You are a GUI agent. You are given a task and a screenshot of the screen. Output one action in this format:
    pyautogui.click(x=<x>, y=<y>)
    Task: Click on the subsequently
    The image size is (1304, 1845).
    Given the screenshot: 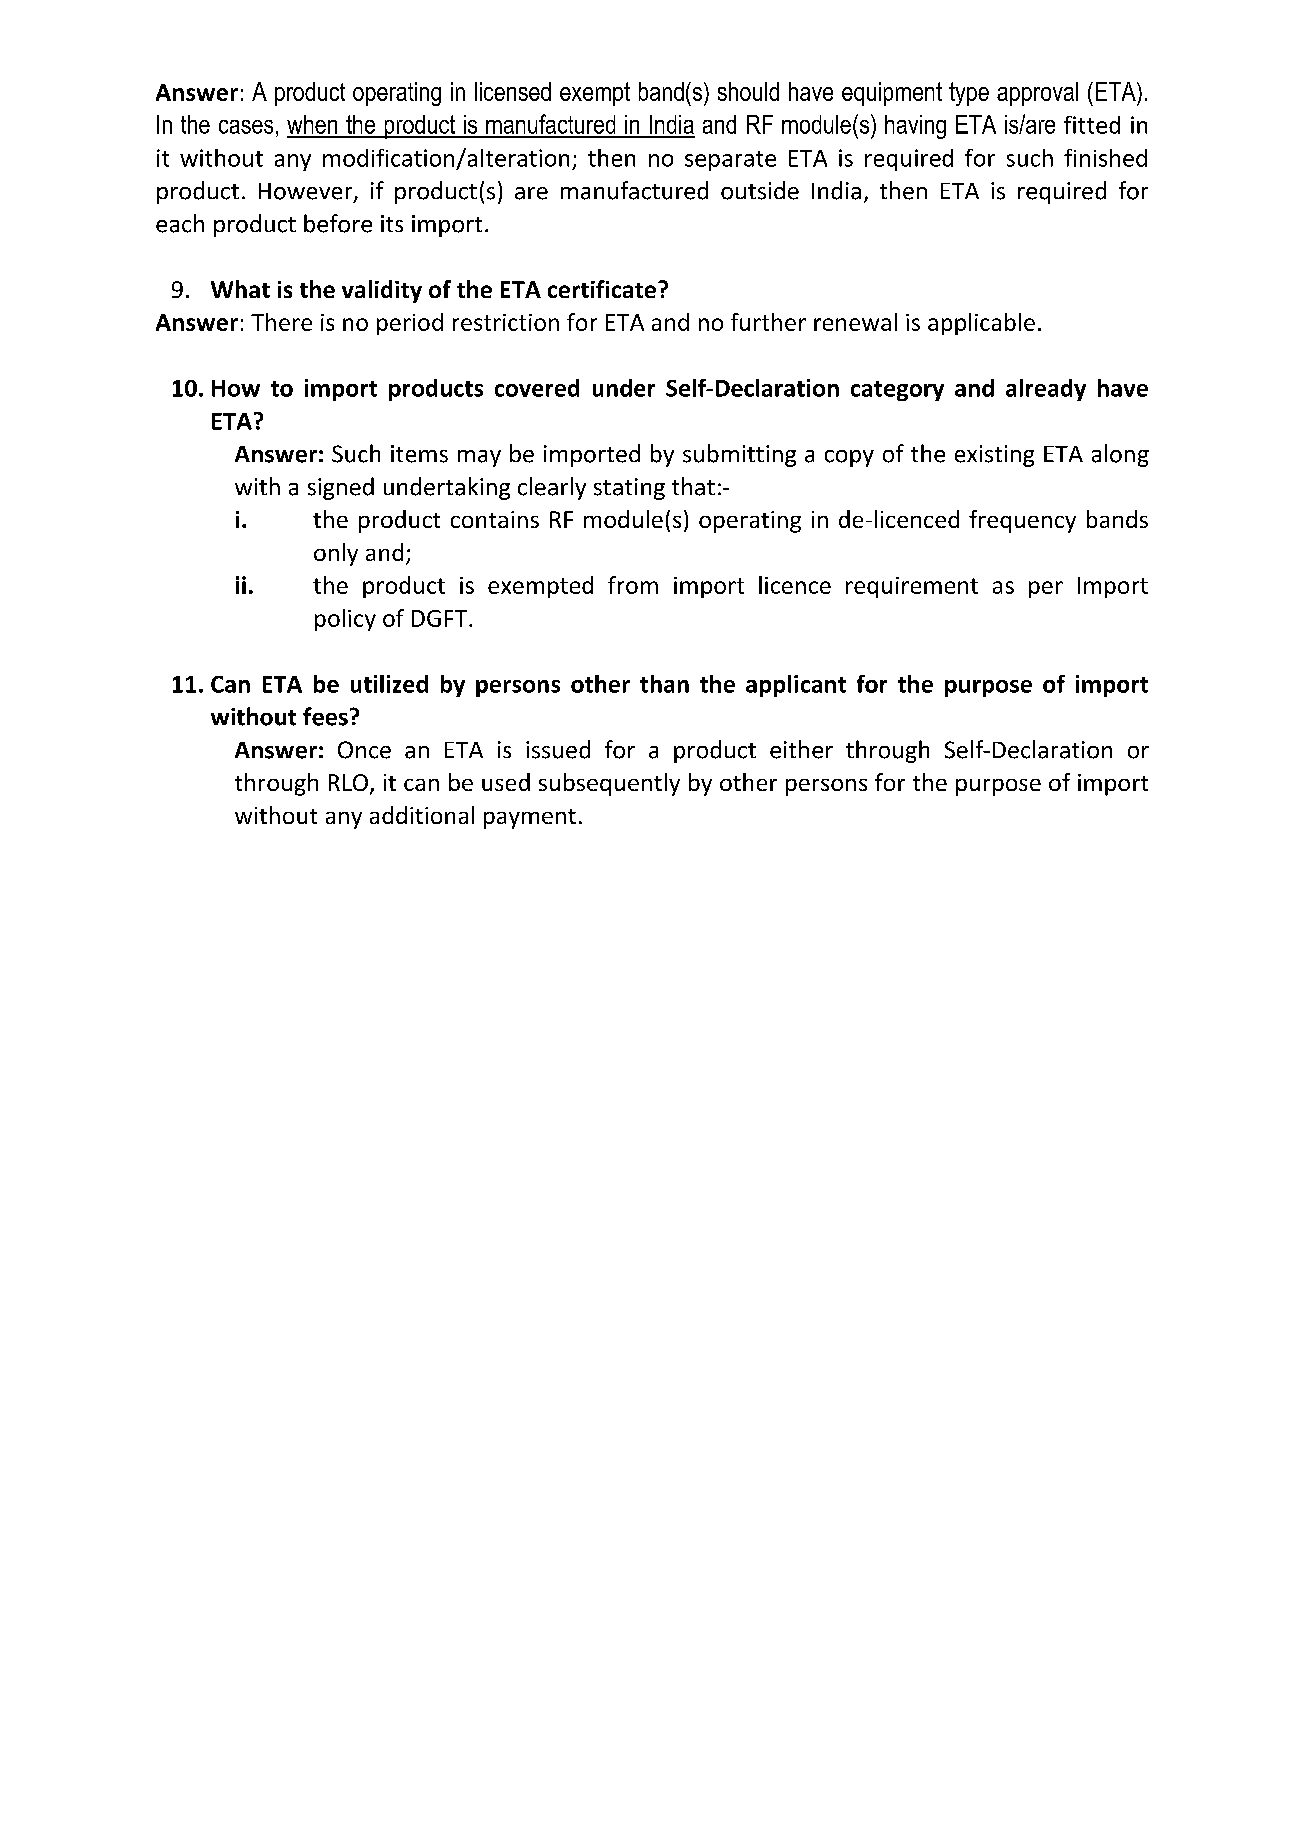 What is the action you would take?
    pyautogui.click(x=609, y=784)
